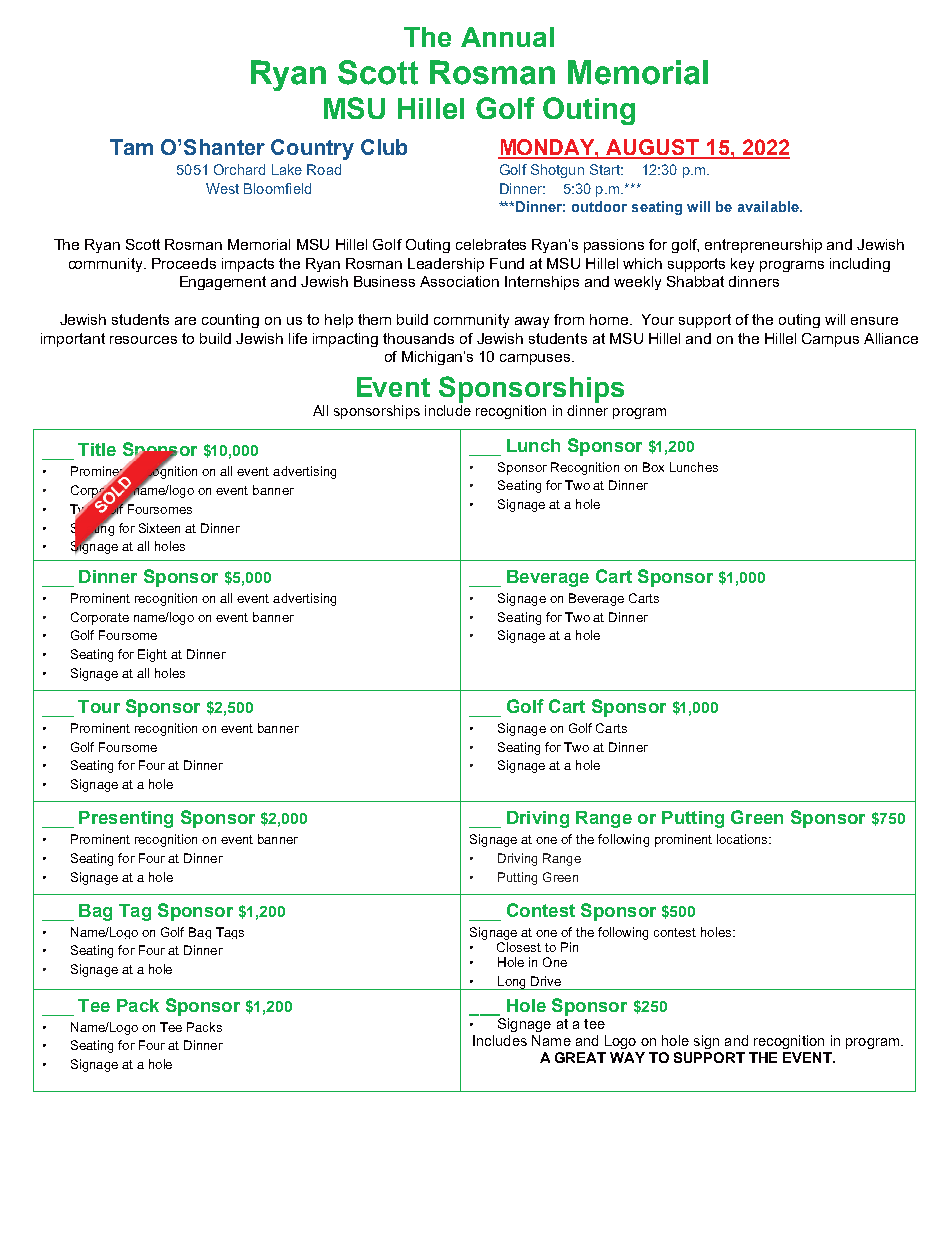 The width and height of the screenshot is (952, 1233). I want to click on Alliance, so click(891, 338).
